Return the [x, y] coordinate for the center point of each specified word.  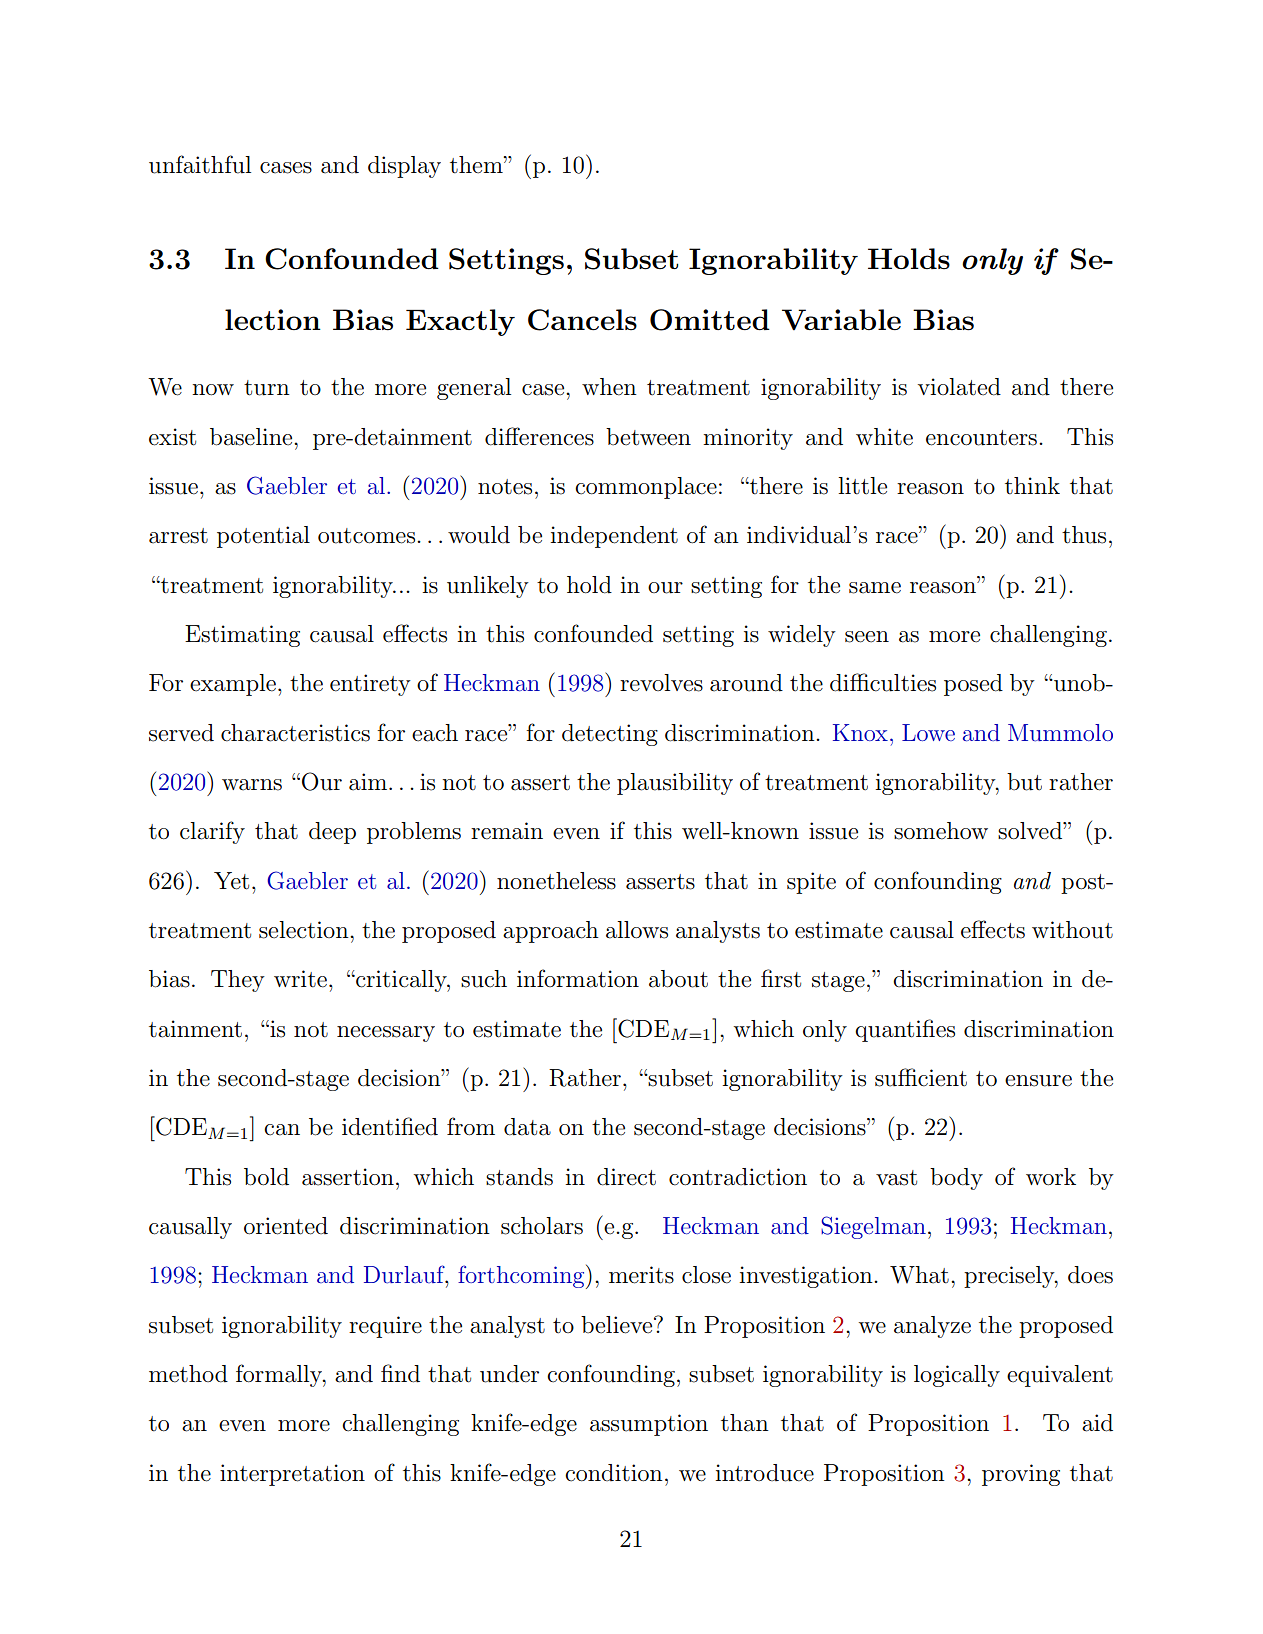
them [477, 165]
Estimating [242, 636]
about [678, 979]
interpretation [292, 1475]
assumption [649, 1425]
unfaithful [200, 164]
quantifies [905, 1030]
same [875, 588]
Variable [841, 319]
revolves [661, 683]
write [300, 979]
